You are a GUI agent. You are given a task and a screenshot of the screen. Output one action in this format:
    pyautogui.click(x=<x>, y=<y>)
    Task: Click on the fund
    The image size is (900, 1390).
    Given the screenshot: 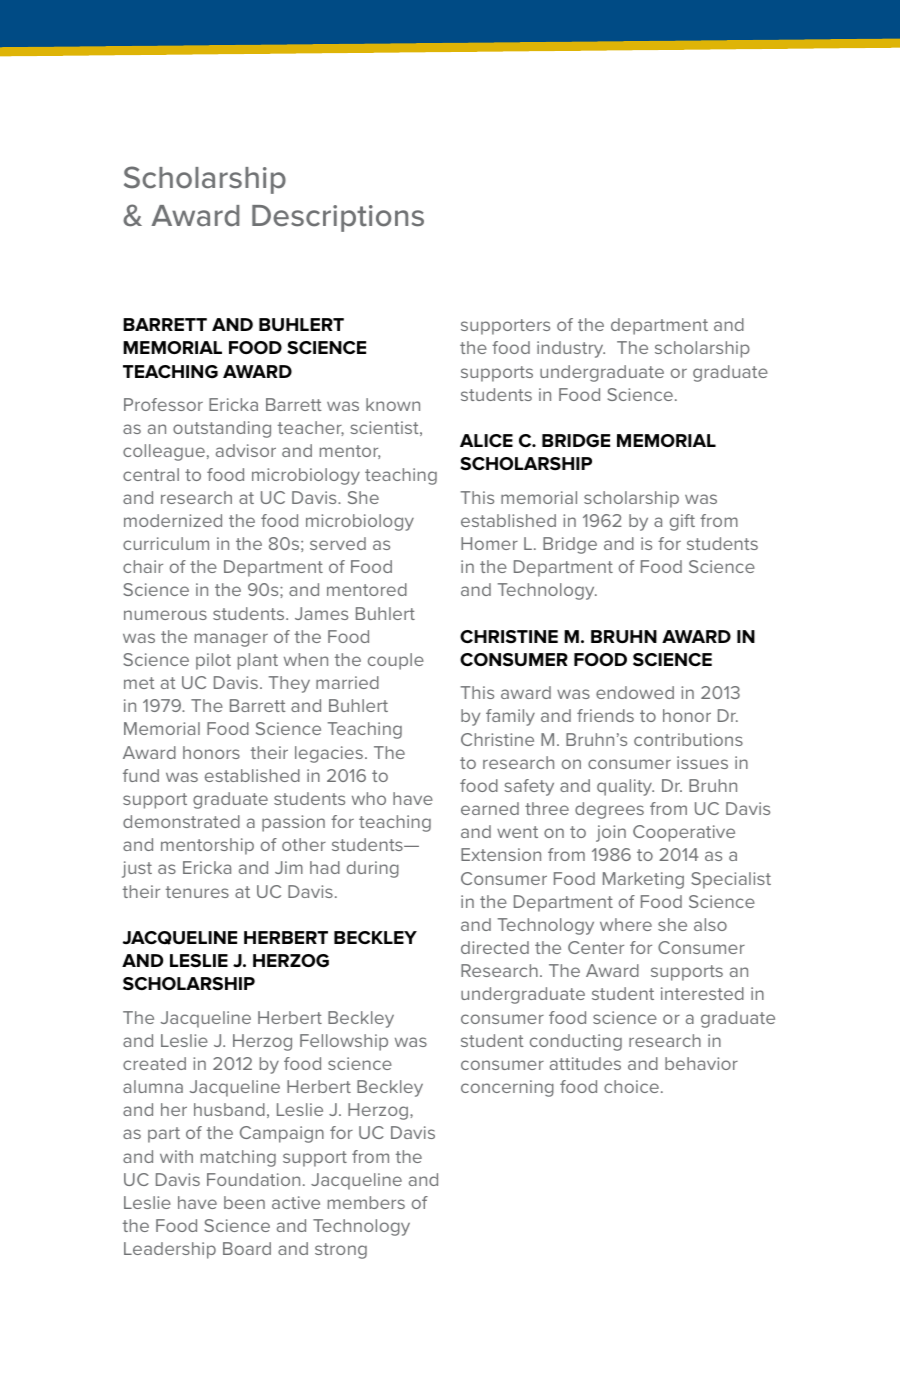 What is the action you would take?
    pyautogui.click(x=141, y=775)
